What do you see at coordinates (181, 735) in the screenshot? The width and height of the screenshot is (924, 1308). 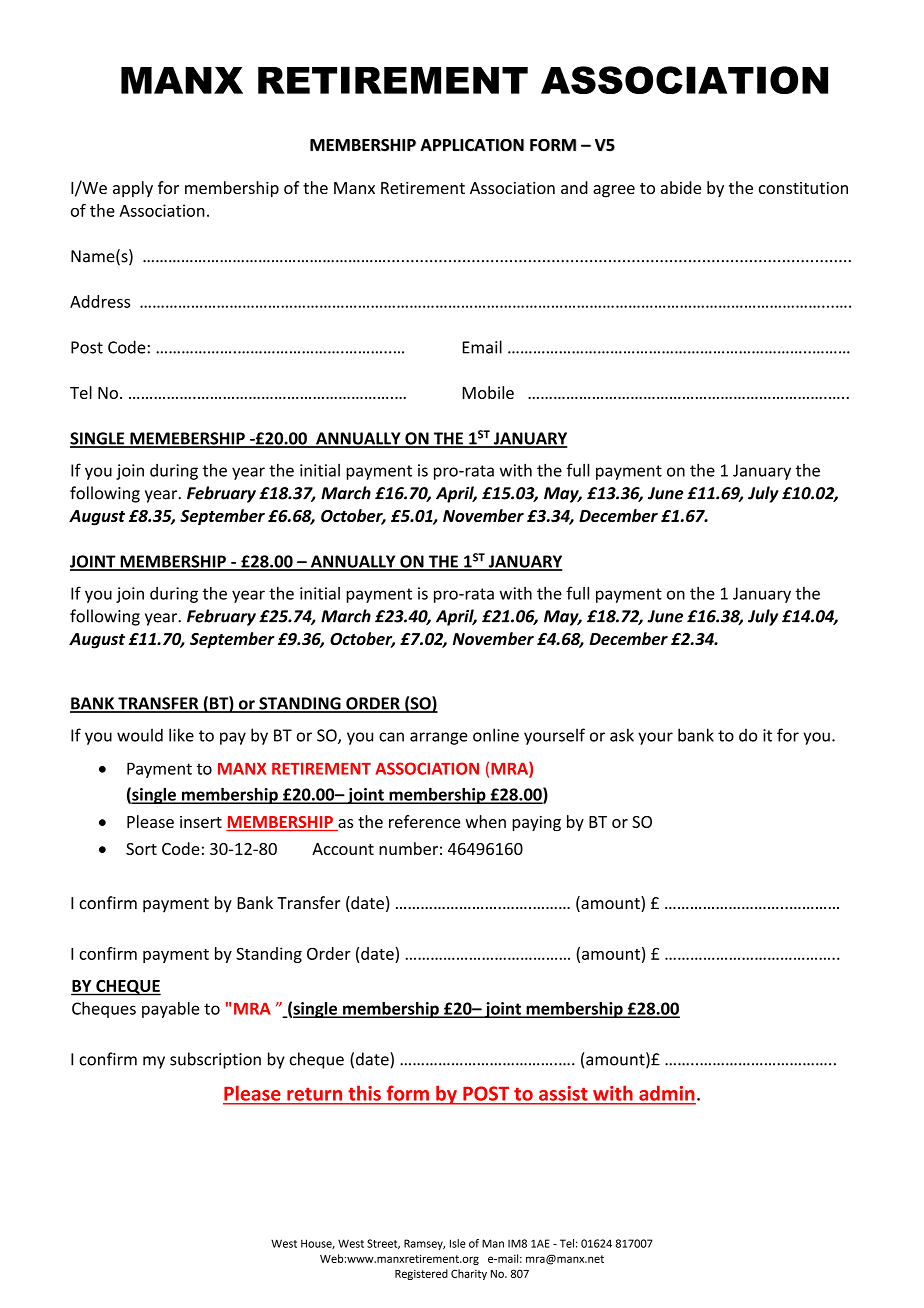 I see `like` at bounding box center [181, 735].
